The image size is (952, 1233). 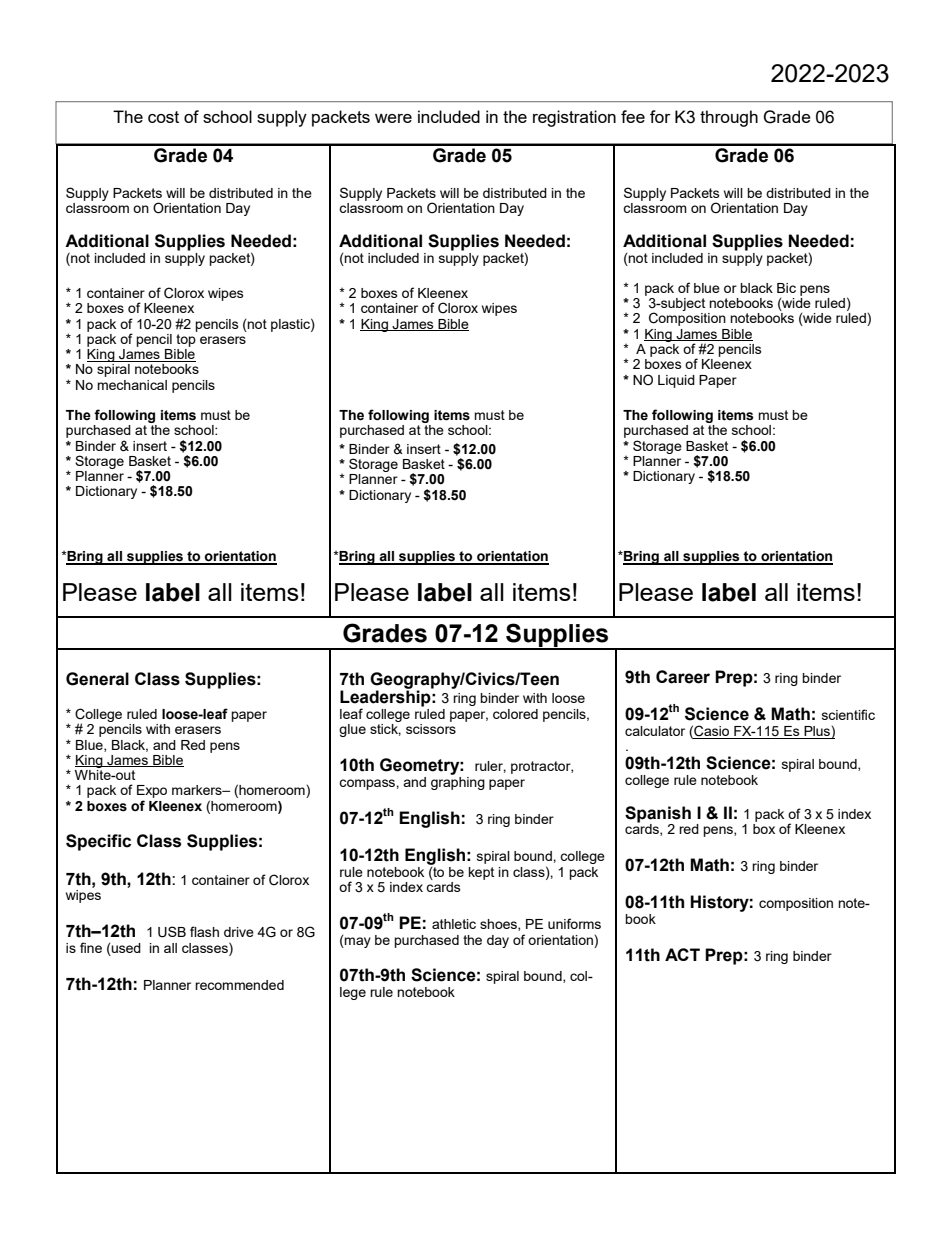 I want to click on were, so click(x=393, y=118).
